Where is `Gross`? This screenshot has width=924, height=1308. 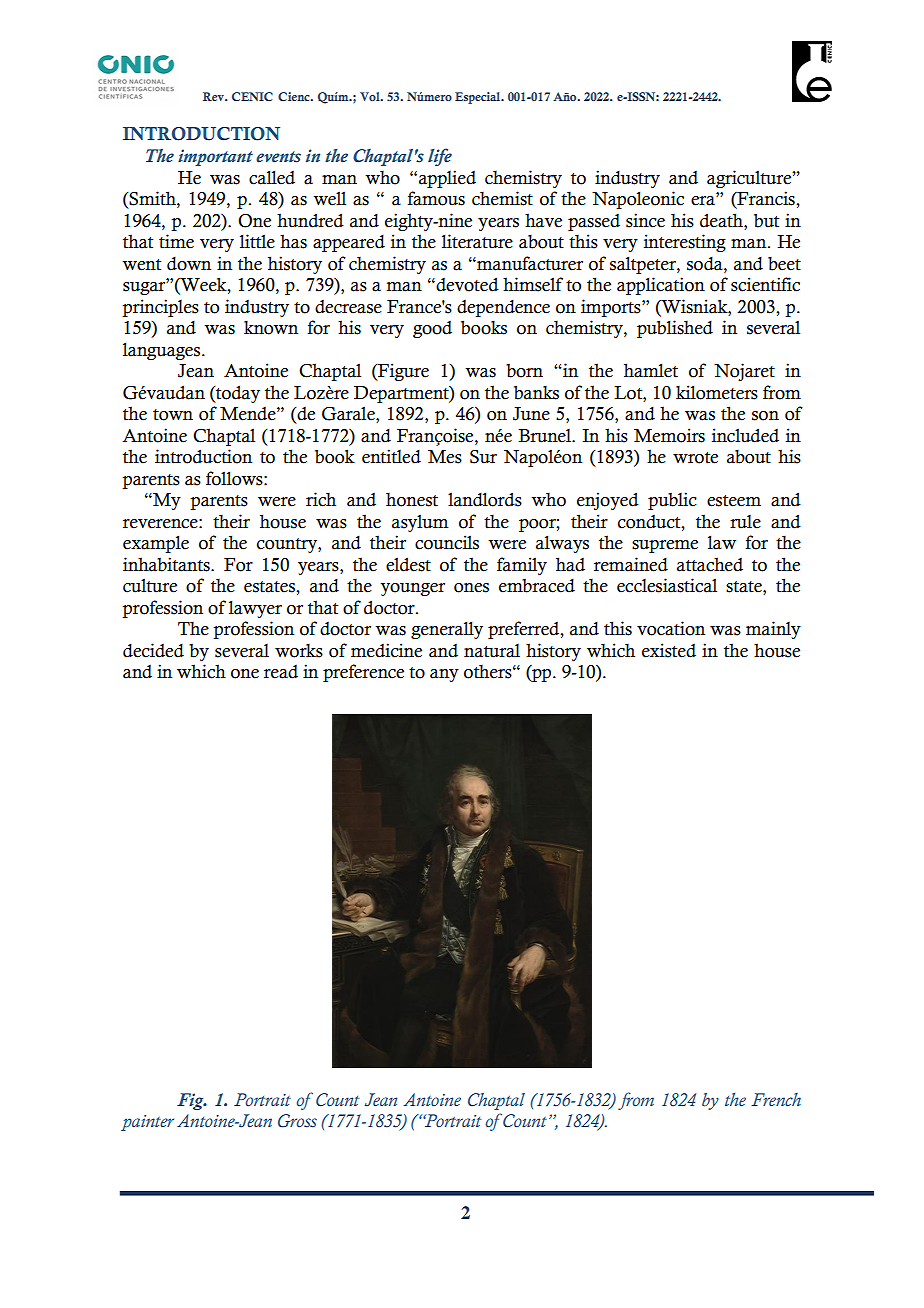
Gross is located at coordinates (297, 1121).
